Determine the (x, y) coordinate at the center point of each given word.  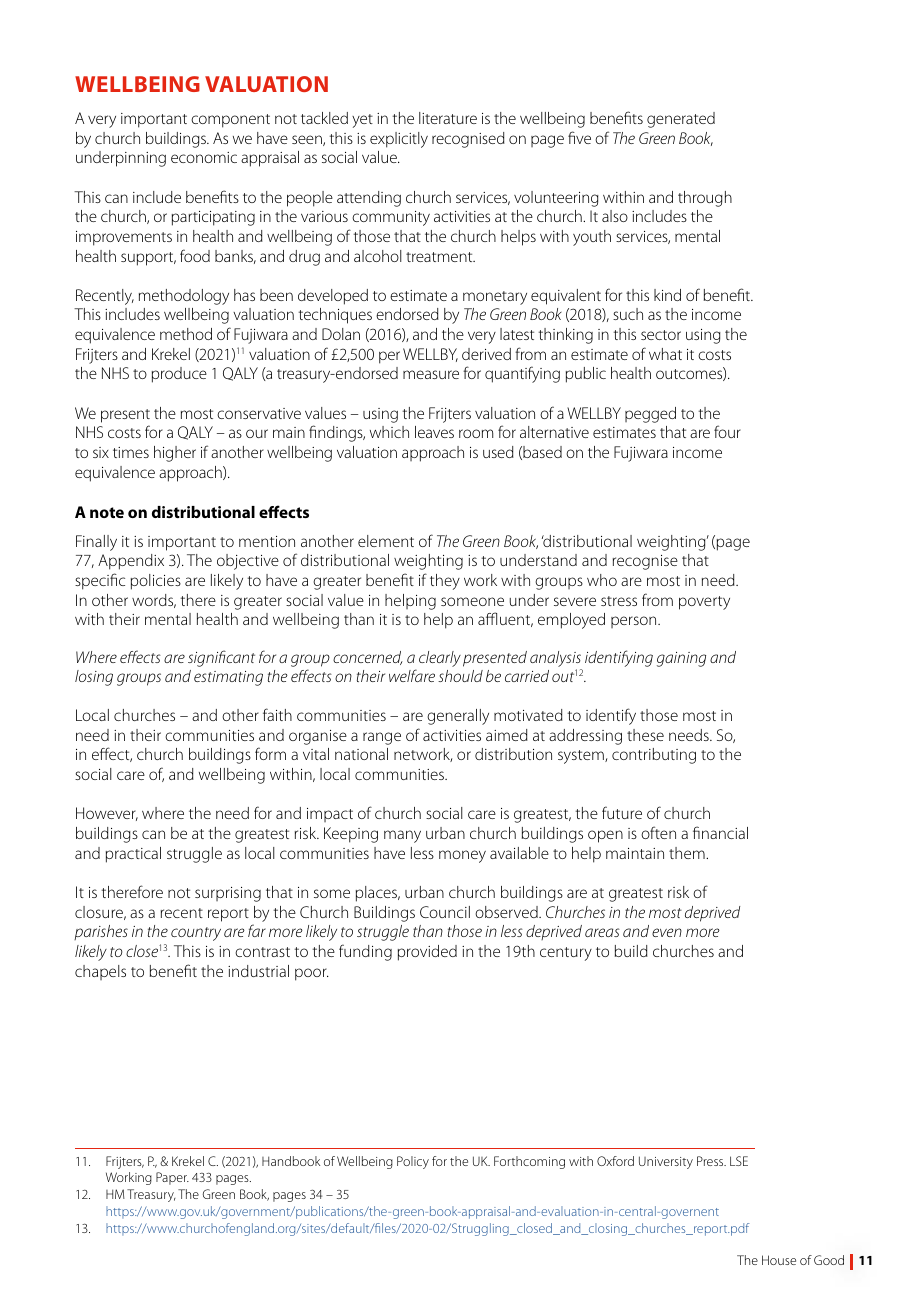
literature (448, 118)
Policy (413, 1162)
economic (204, 157)
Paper (172, 1178)
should (460, 676)
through (705, 199)
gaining (681, 659)
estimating (228, 678)
